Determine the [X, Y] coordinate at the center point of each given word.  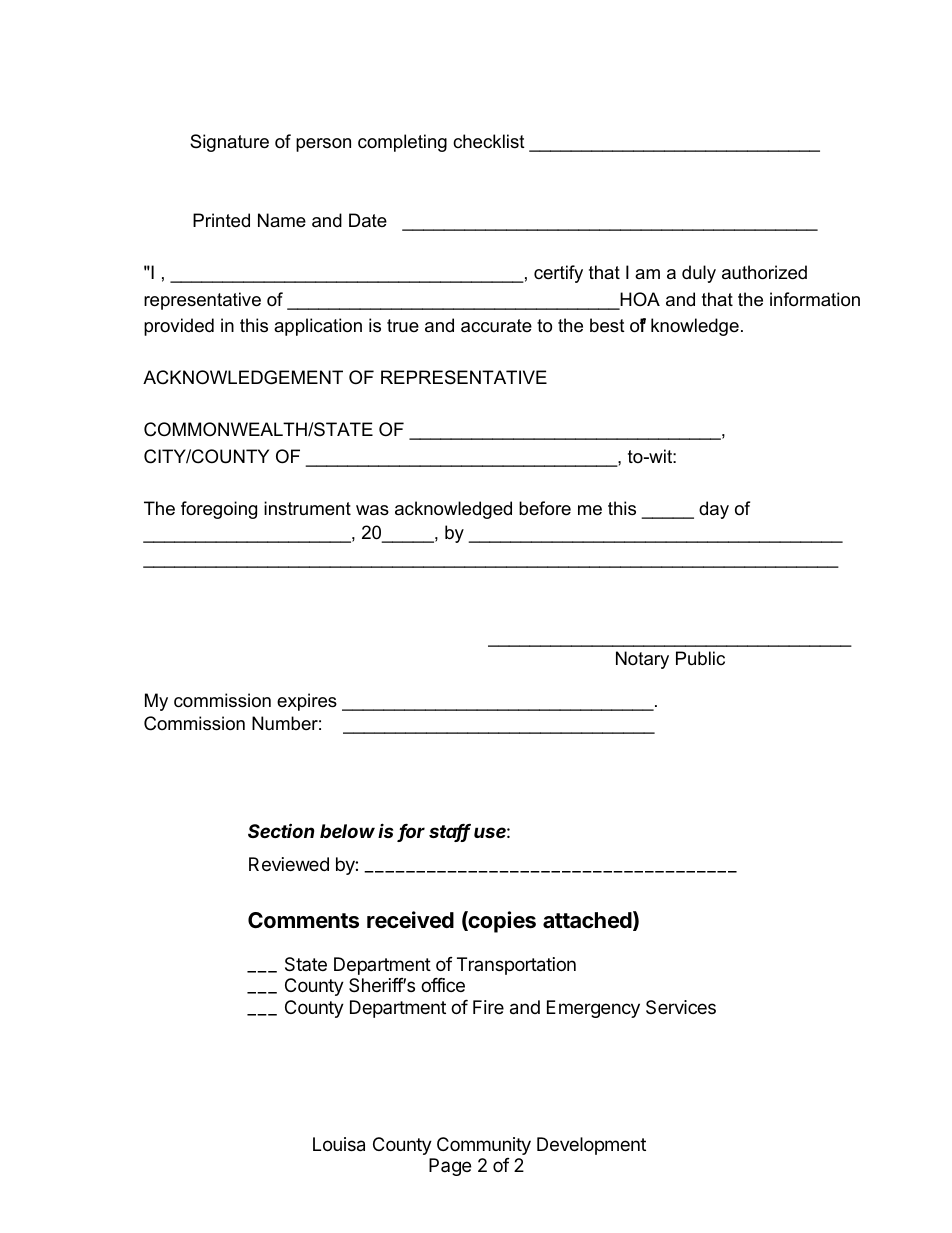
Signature [229, 143]
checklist [489, 141]
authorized [764, 272]
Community [484, 1146]
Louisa [339, 1144]
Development [591, 1146]
